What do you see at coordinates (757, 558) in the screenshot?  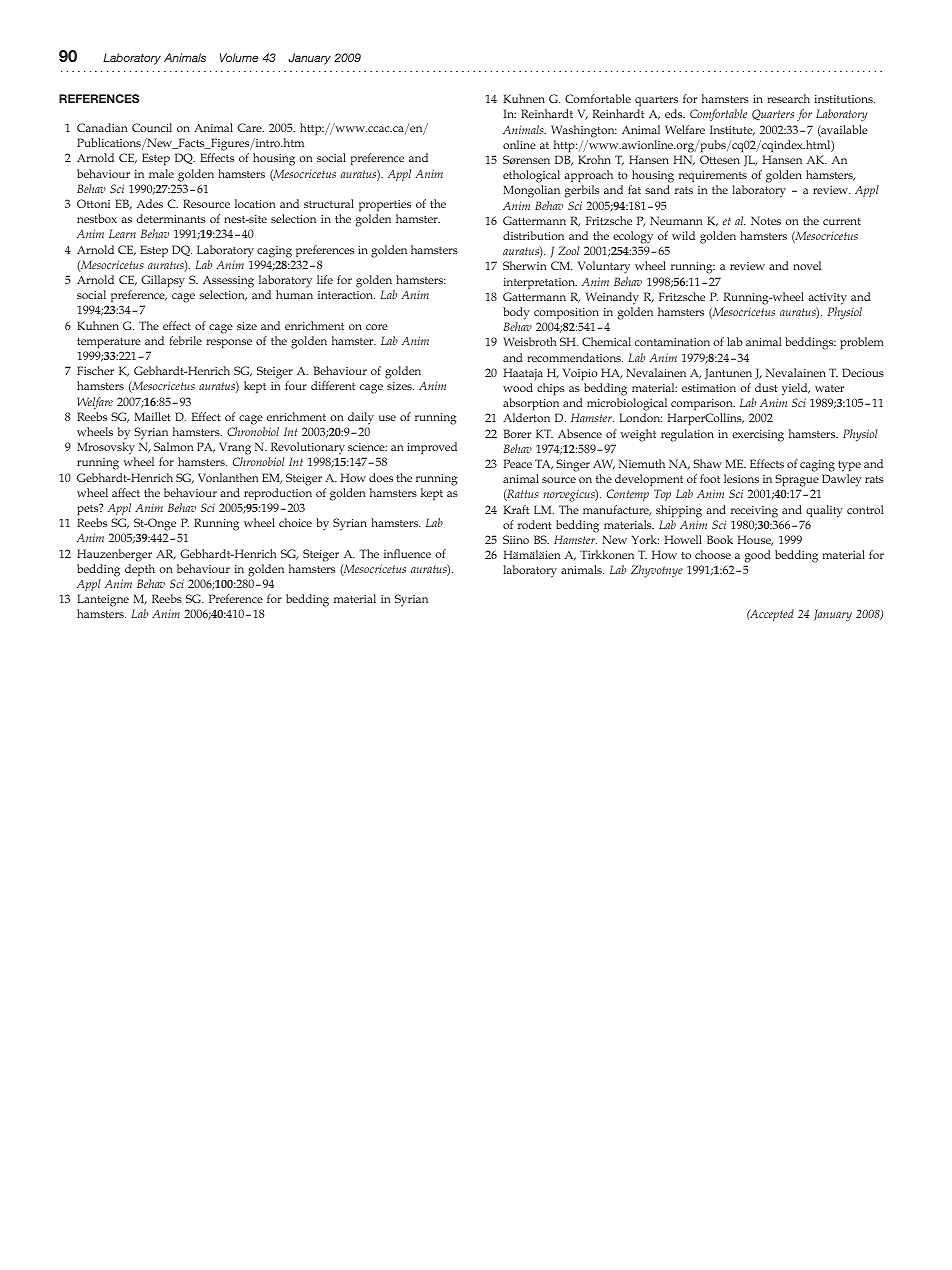 I see `good` at bounding box center [757, 558].
